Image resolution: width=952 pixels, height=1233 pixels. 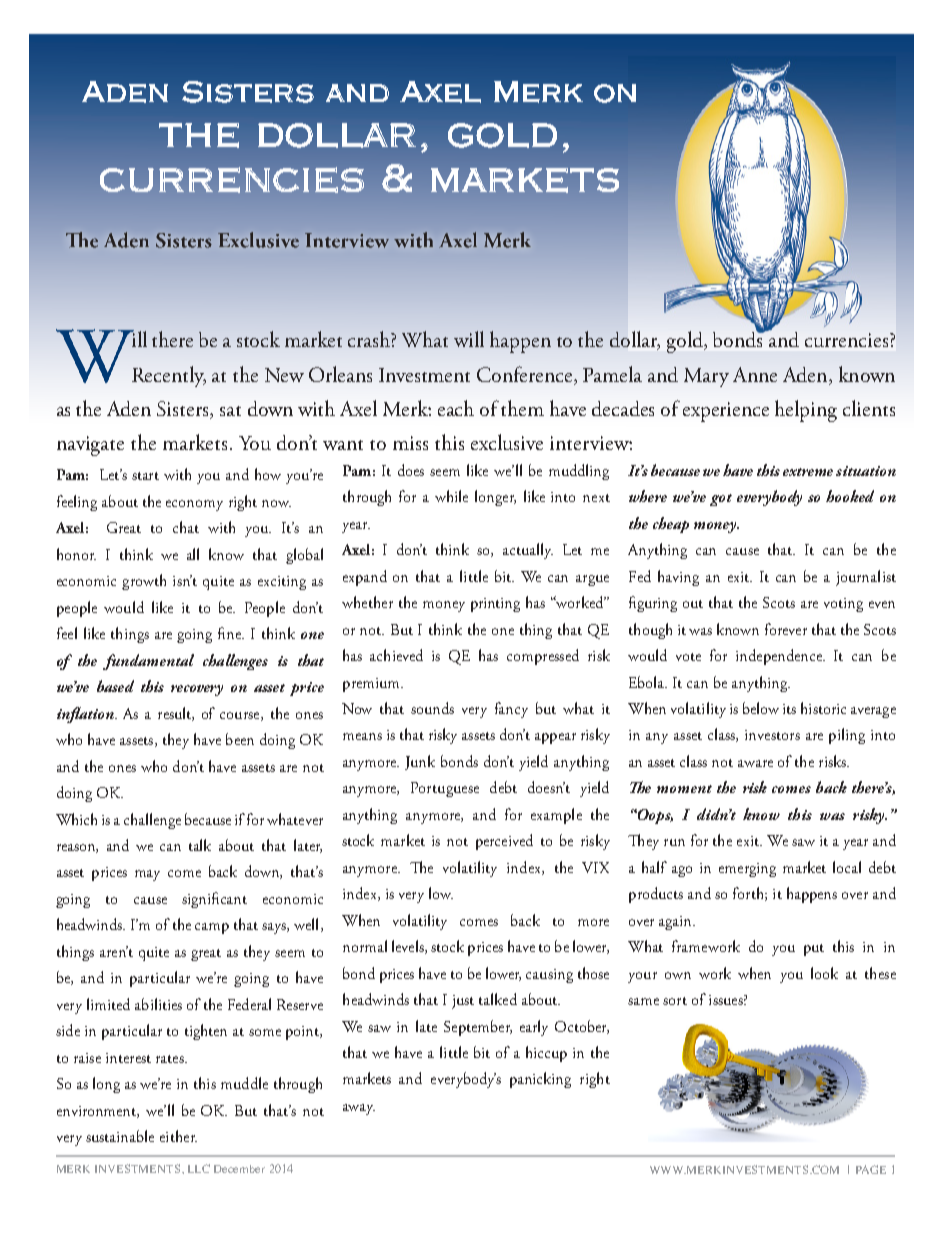 What do you see at coordinates (445, 789) in the screenshot?
I see `Portuguese` at bounding box center [445, 789].
